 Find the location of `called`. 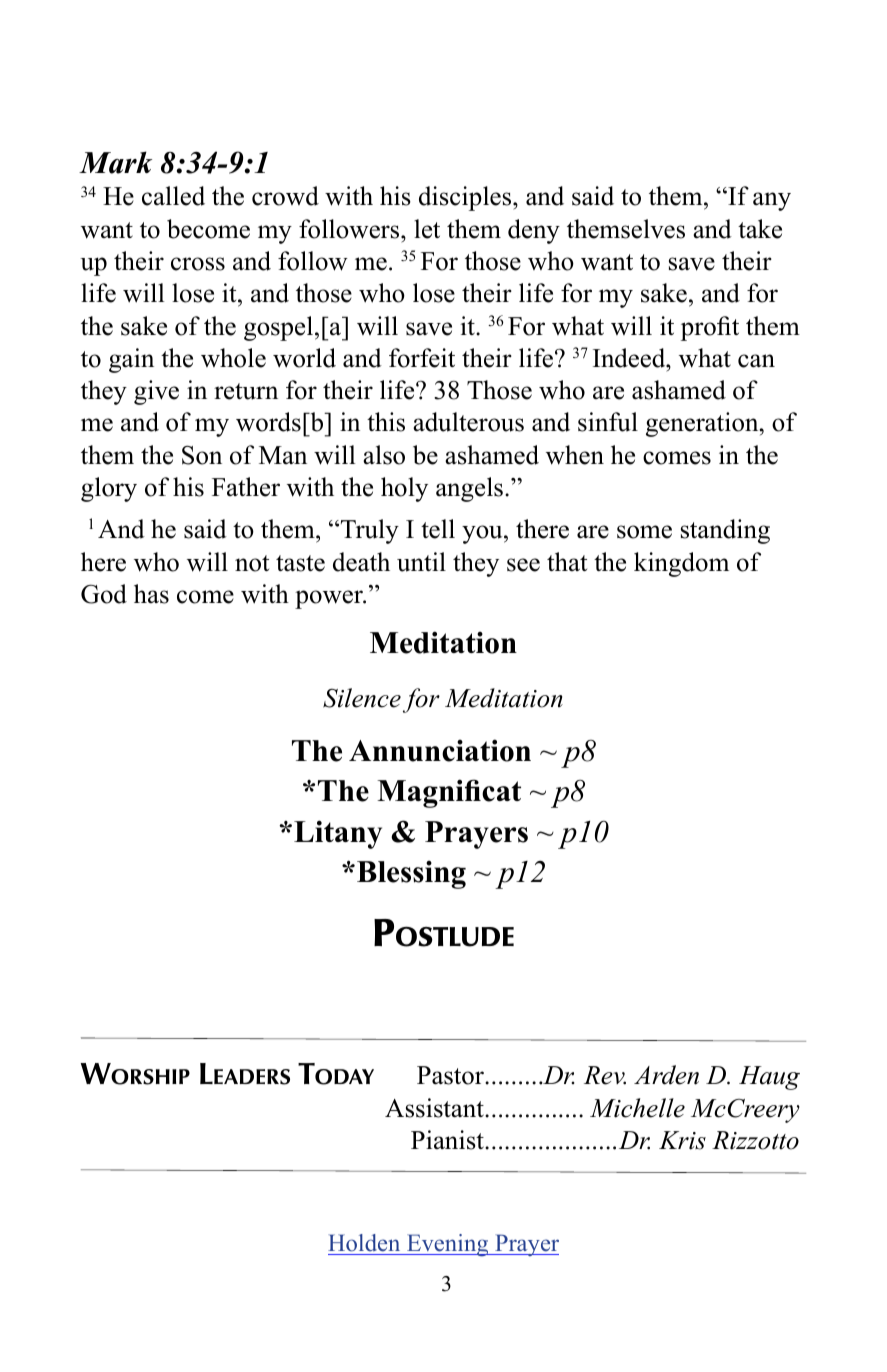

called is located at coordinates (173, 196).
